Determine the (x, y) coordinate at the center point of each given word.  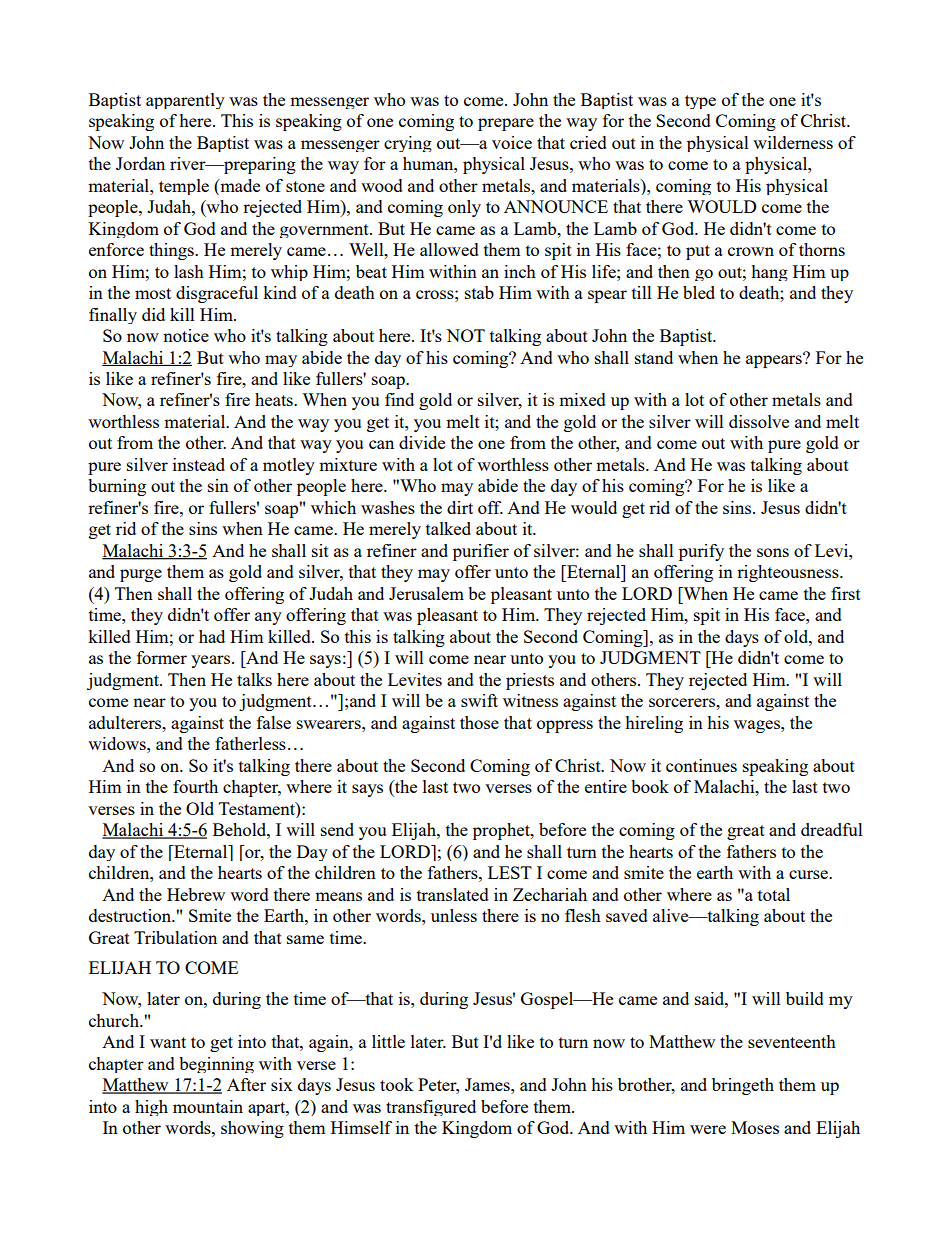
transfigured (431, 1108)
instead (199, 464)
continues (701, 765)
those (479, 722)
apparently (185, 101)
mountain (208, 1106)
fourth (195, 786)
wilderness (793, 142)
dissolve (759, 421)
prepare (506, 124)
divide (422, 442)
